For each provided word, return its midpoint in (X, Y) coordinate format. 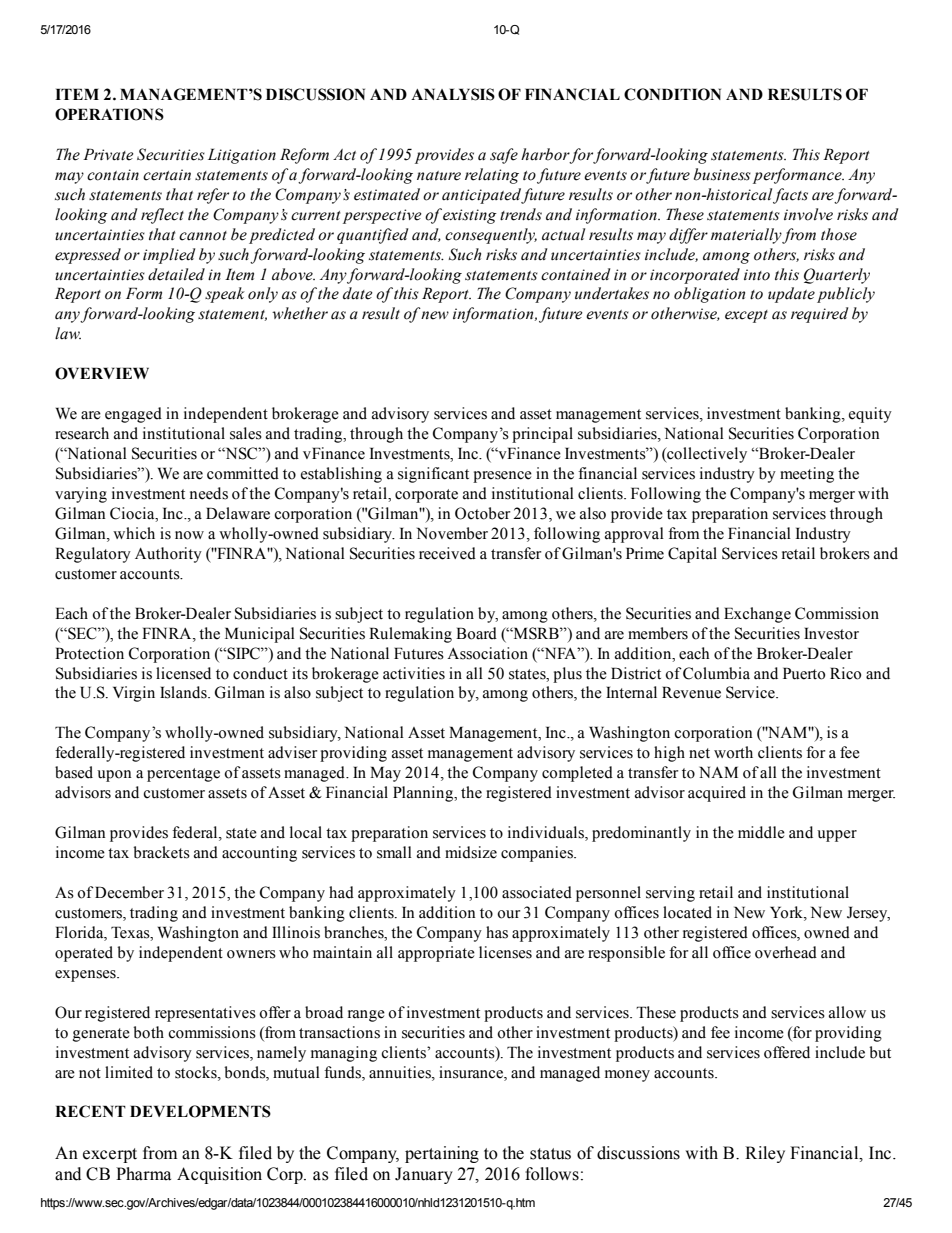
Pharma (143, 1174)
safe (504, 156)
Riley (765, 1154)
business (722, 174)
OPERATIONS (109, 114)
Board (476, 633)
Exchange (757, 615)
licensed (183, 673)
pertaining (442, 1154)
